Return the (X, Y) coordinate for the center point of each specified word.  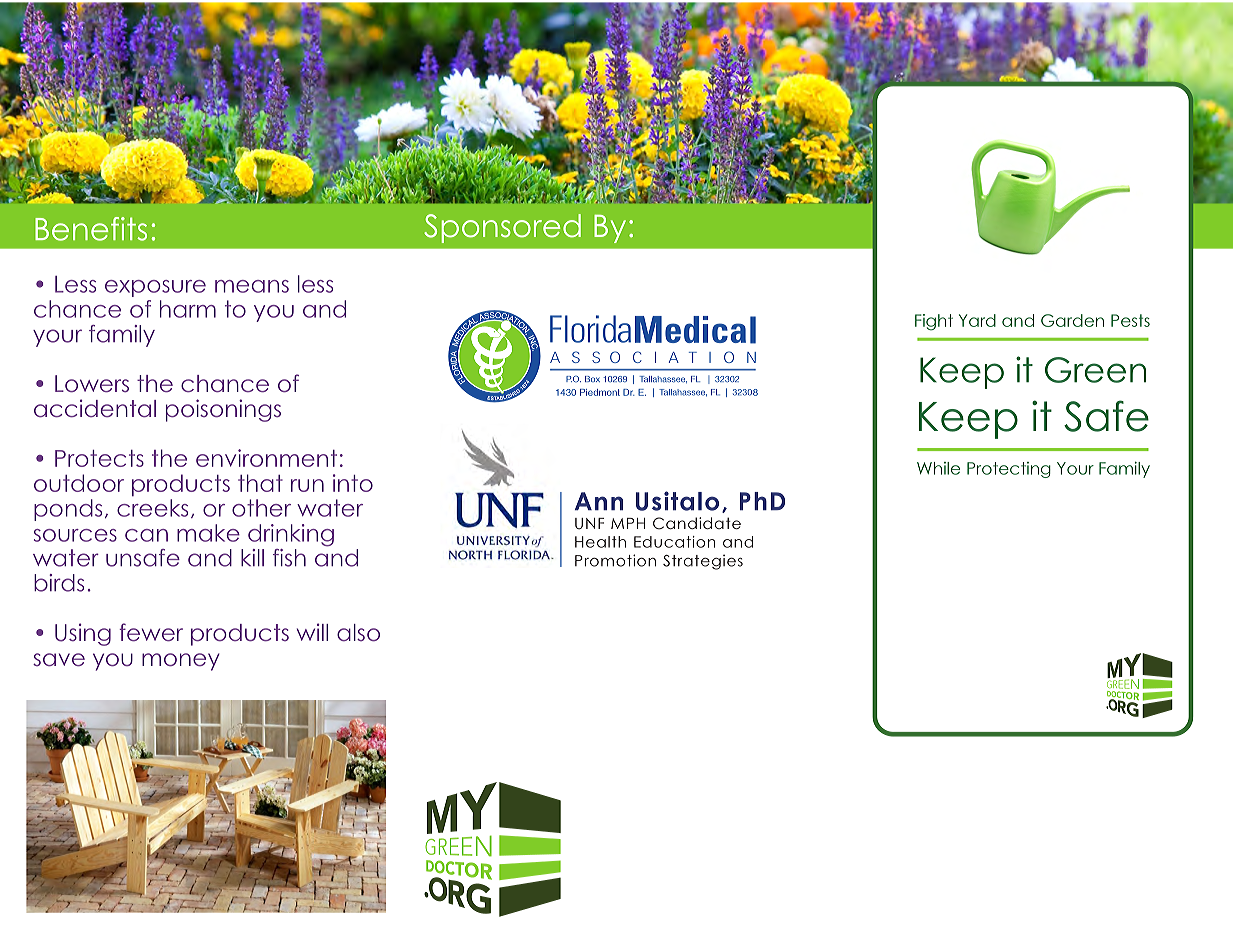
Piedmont (600, 392)
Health (600, 542)
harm (188, 309)
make (208, 533)
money (181, 662)
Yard (977, 320)
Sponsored (502, 228)
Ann (599, 501)
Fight (934, 322)
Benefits (91, 229)
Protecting (1009, 470)
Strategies (703, 562)
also (358, 632)
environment (266, 458)
